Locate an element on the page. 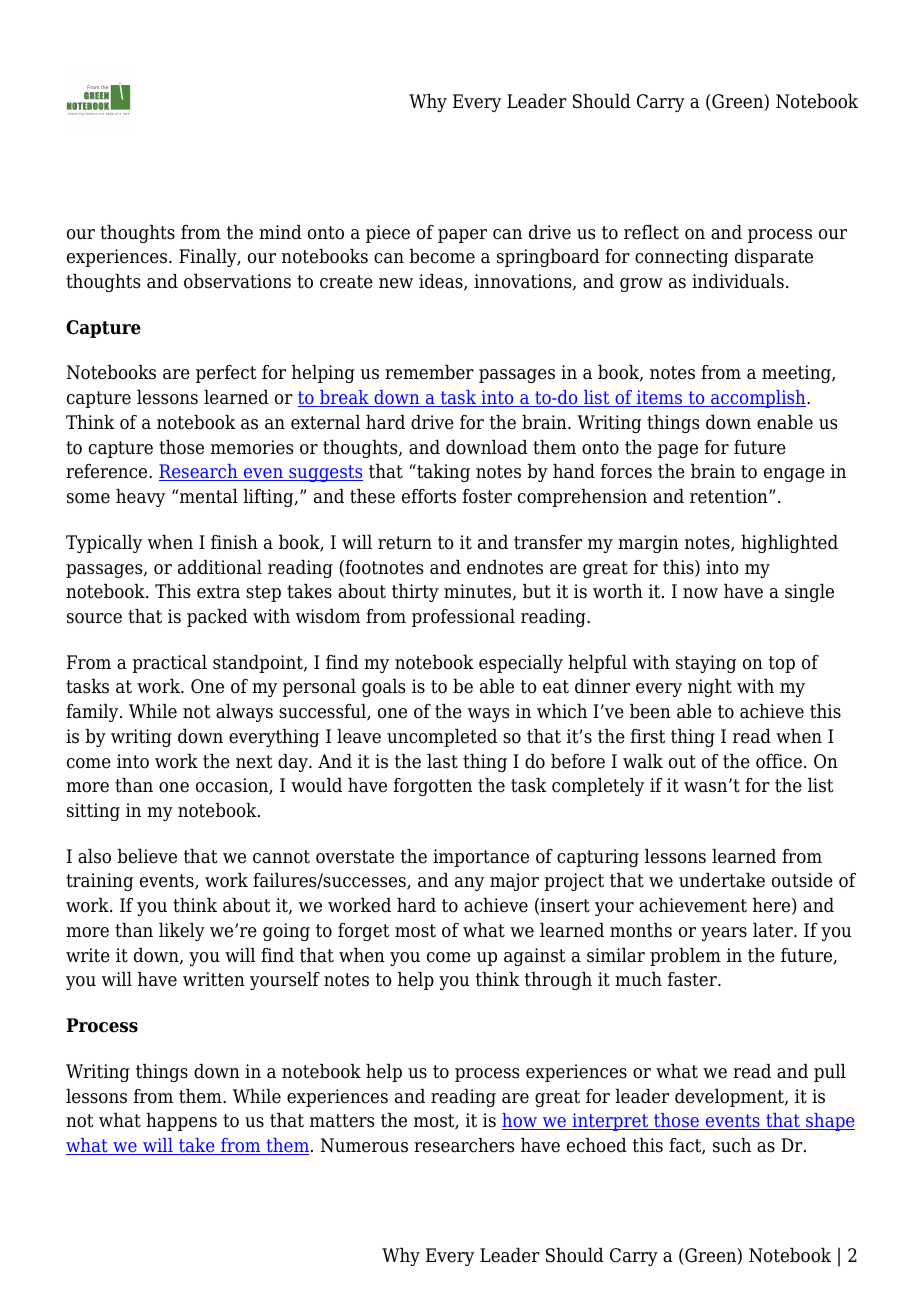 Image resolution: width=924 pixels, height=1308 pixels. retention is located at coordinates (730, 496).
